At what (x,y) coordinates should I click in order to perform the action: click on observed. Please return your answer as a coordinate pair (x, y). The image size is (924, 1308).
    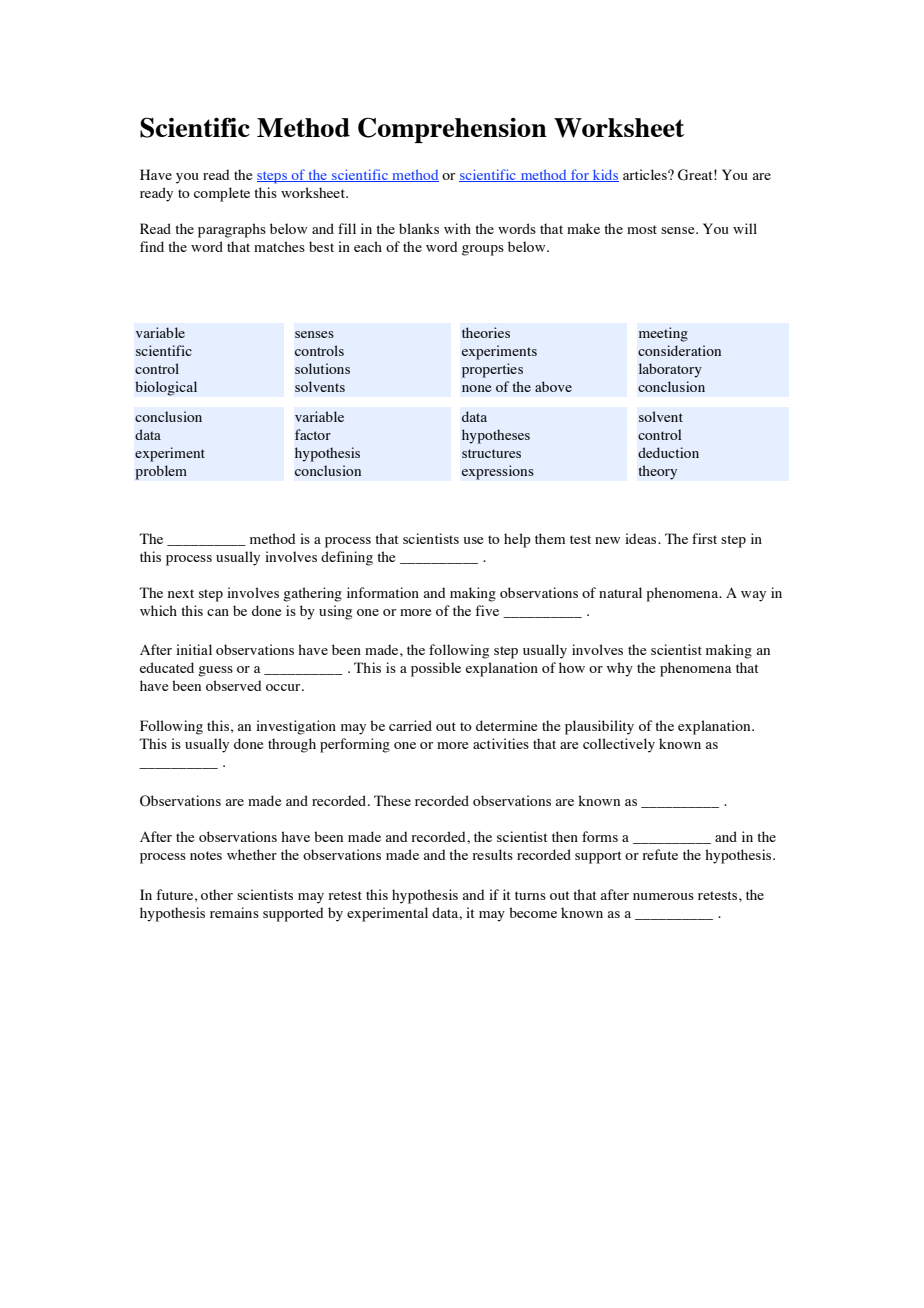
    Looking at the image, I should click on (234, 685).
